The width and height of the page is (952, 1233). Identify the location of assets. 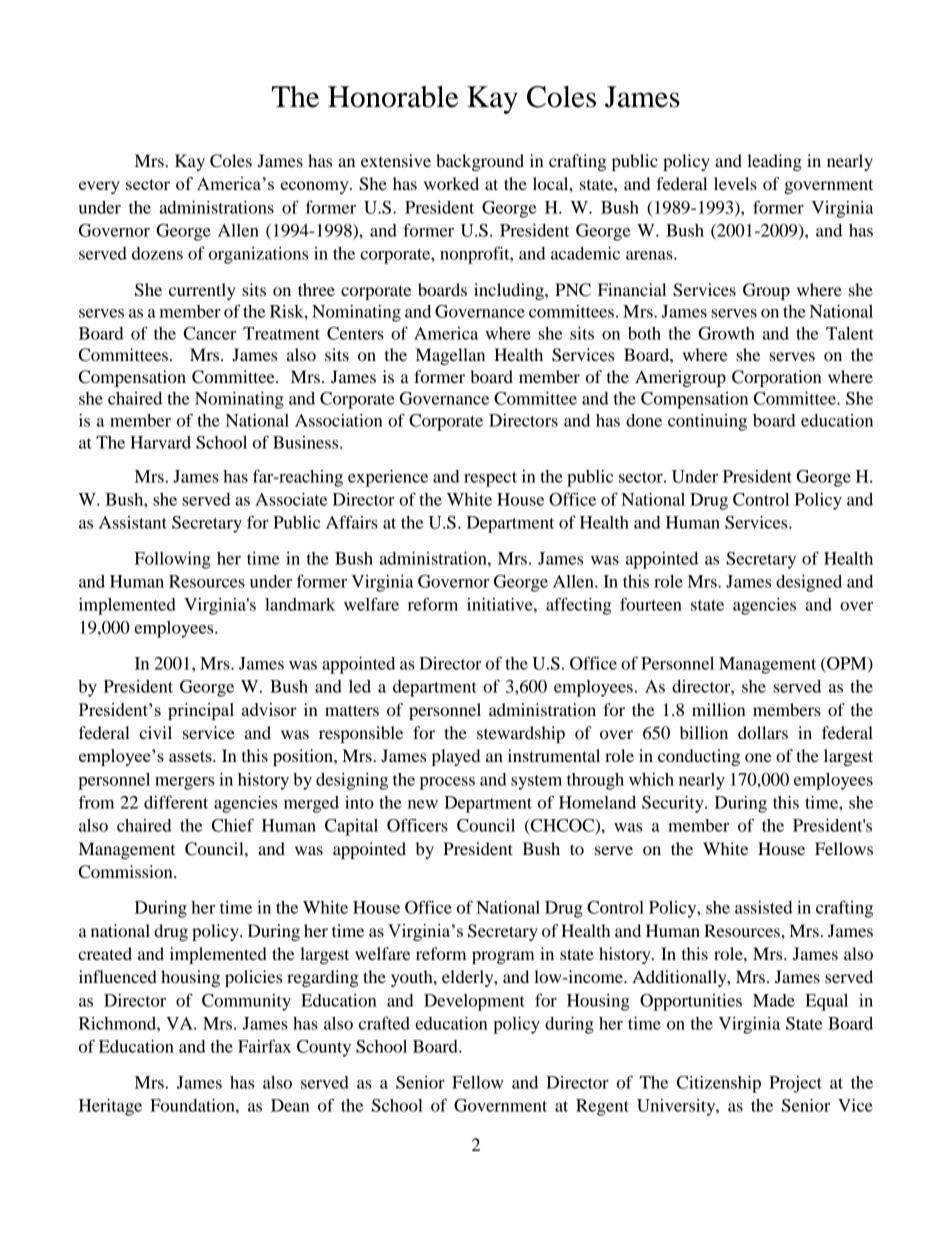
(191, 756).
